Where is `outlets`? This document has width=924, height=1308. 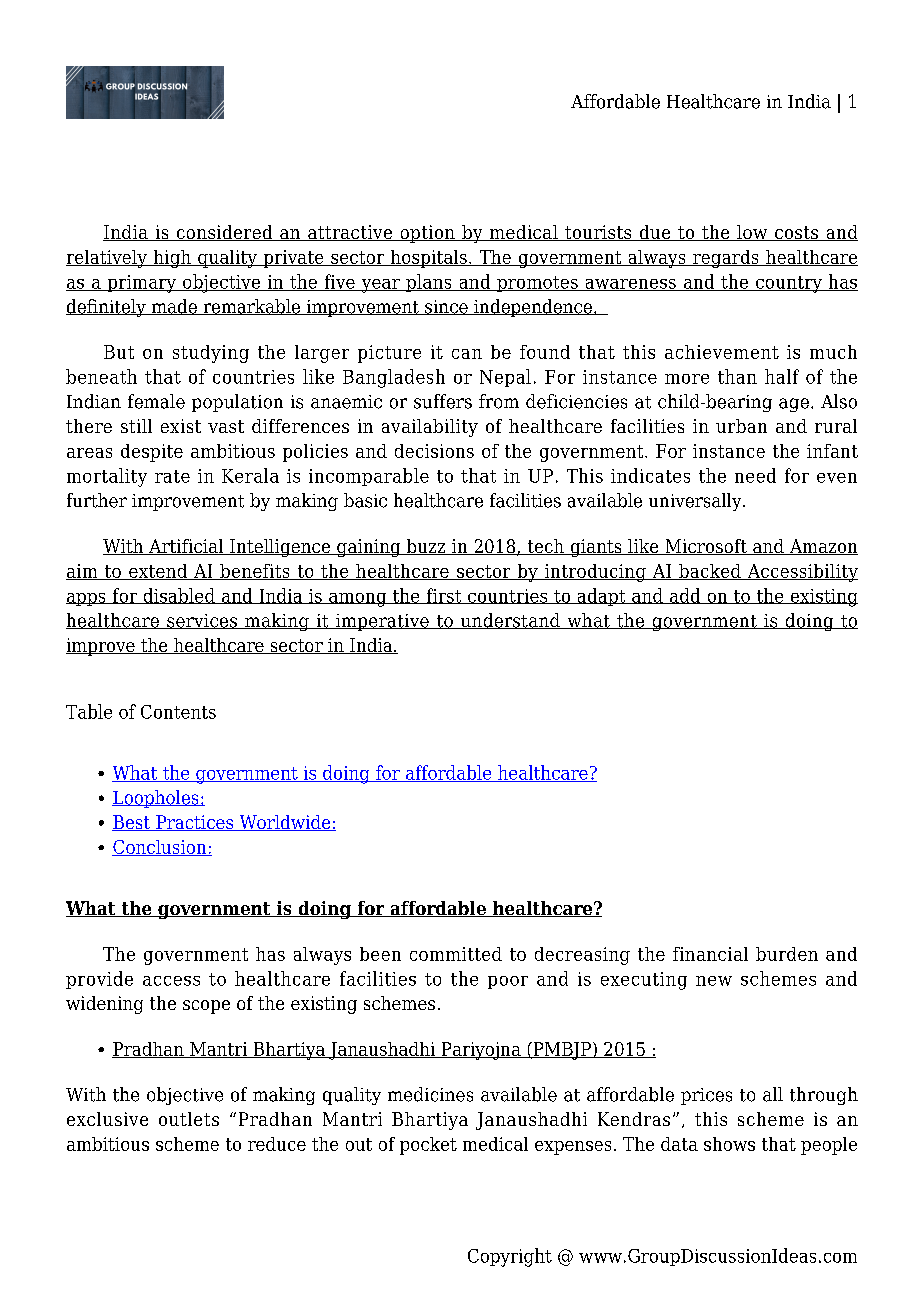
outlets is located at coordinates (189, 1119).
